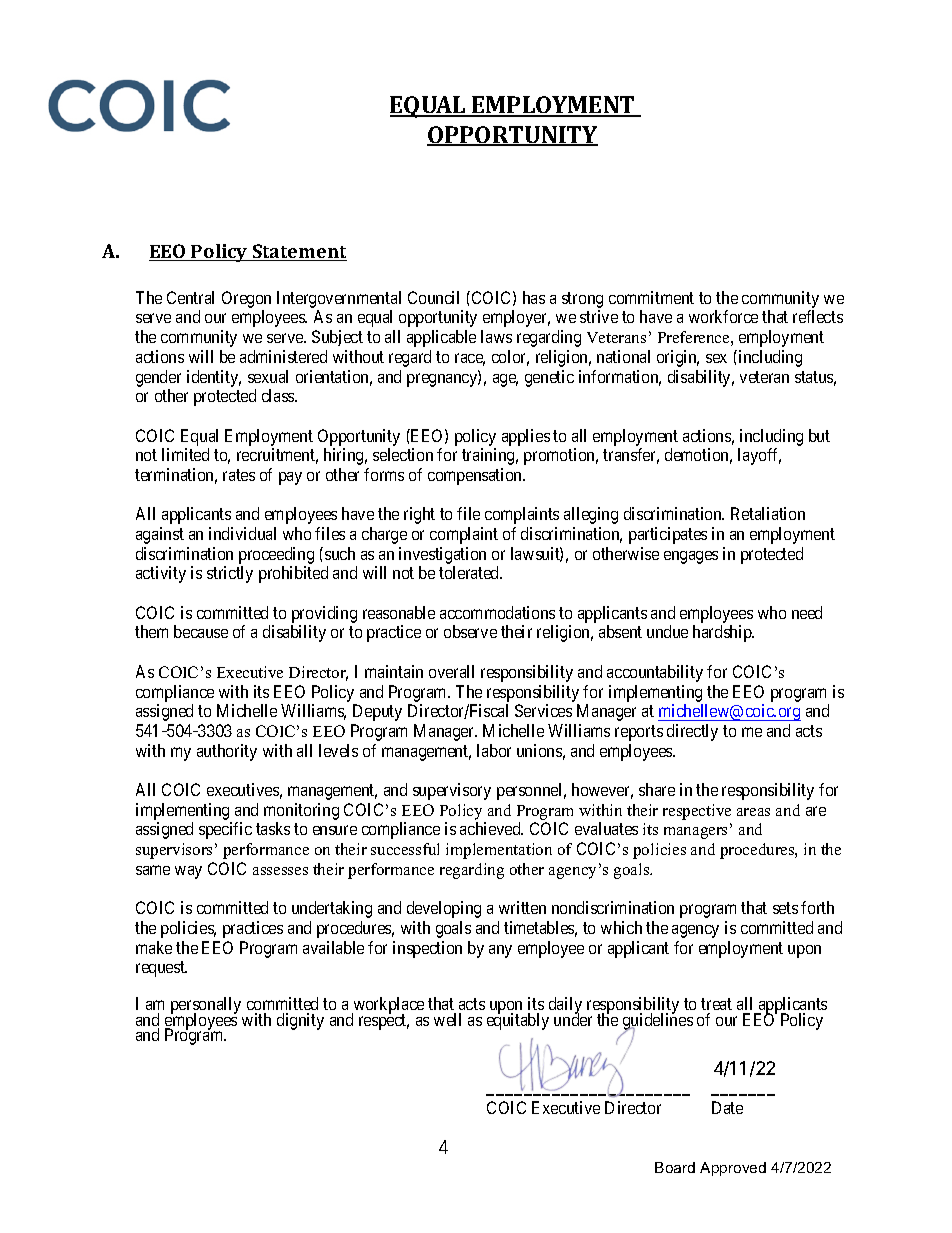 This document has width=952, height=1233. Describe the element at coordinates (534, 297) in the document. I see `has` at that location.
